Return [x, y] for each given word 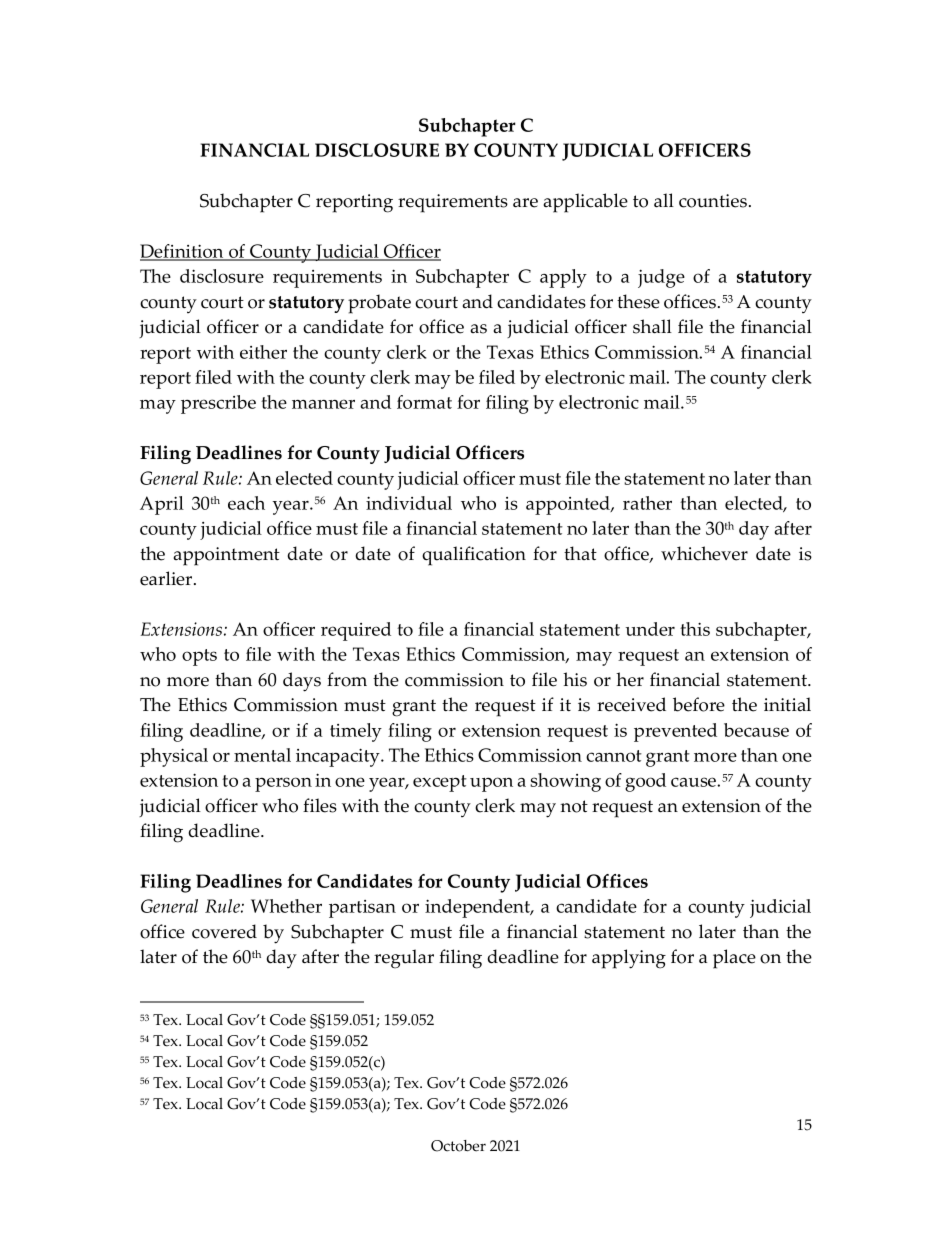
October [458, 1146]
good [645, 782]
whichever [704, 553]
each [246, 503]
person [283, 784]
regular [404, 959]
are [525, 203]
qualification [474, 556]
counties [713, 201]
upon [491, 784]
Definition [183, 252]
